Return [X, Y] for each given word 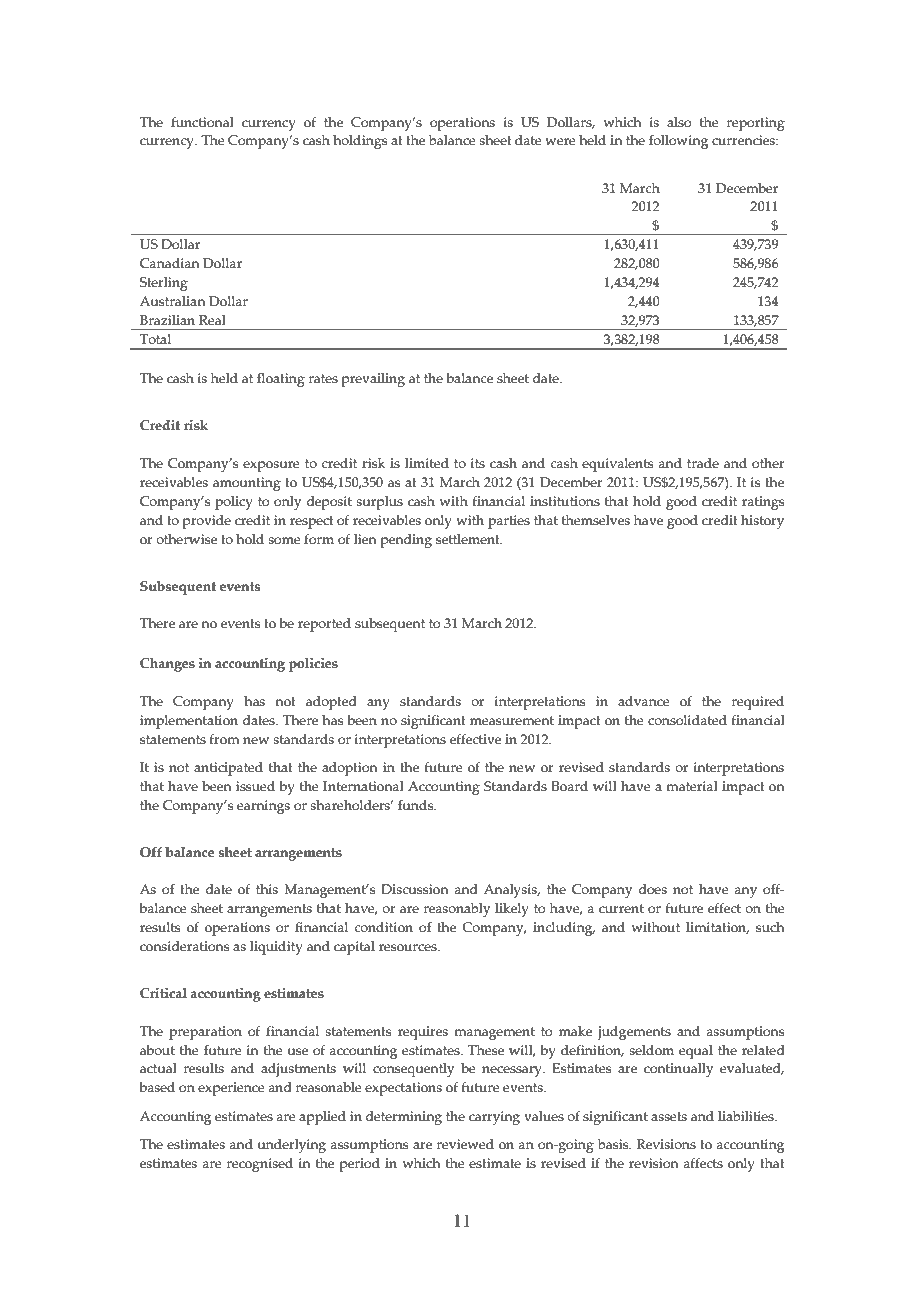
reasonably [457, 910]
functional [202, 122]
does [653, 889]
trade [703, 463]
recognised [260, 1165]
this [267, 889]
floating [281, 380]
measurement [512, 721]
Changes [167, 665]
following [678, 142]
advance [644, 701]
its [478, 463]
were [560, 142]
